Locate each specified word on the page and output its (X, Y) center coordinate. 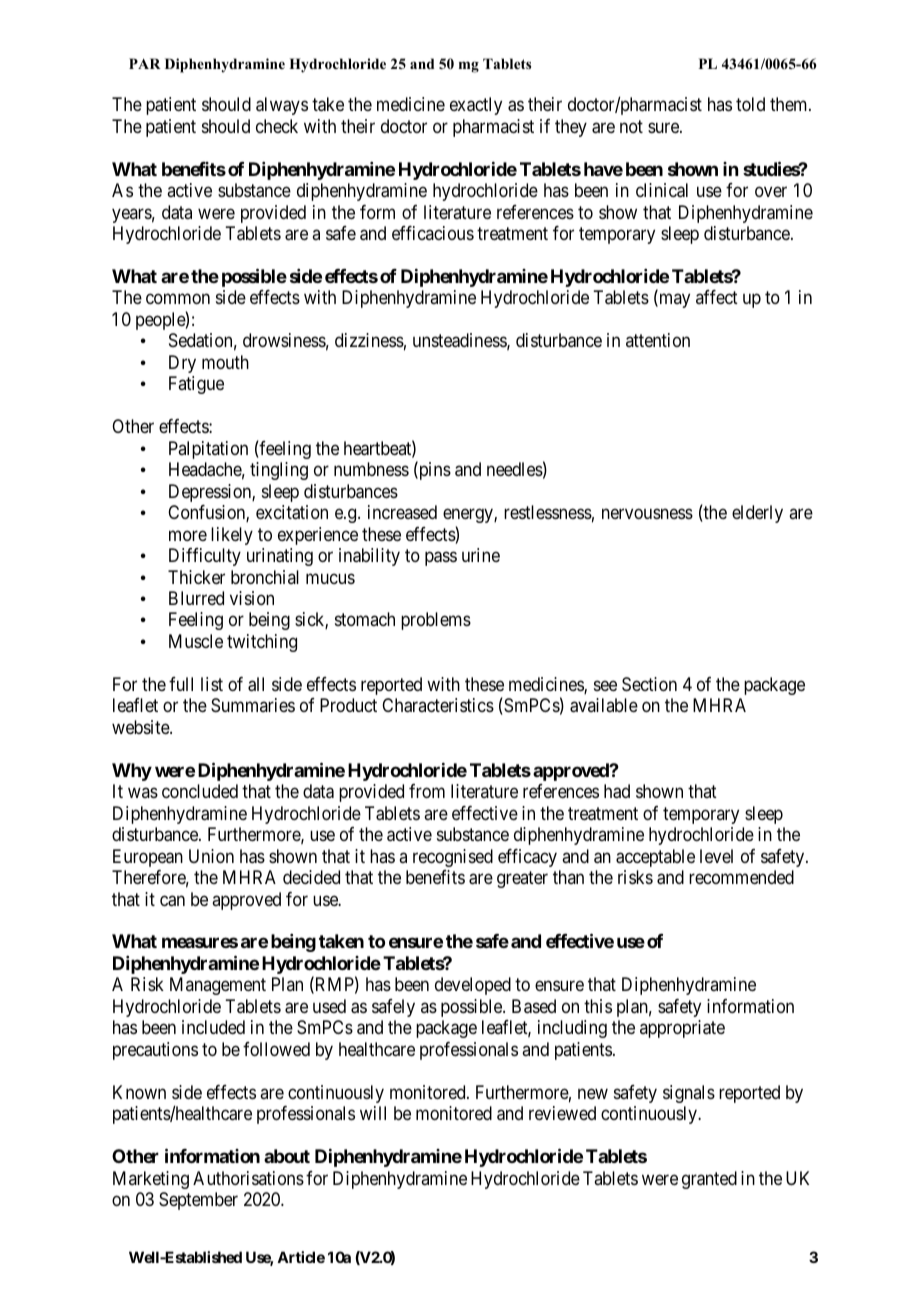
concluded (200, 791)
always (282, 106)
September (198, 1201)
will (373, 1113)
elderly (757, 514)
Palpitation (208, 450)
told (750, 104)
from (427, 791)
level (716, 856)
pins (434, 471)
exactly (476, 106)
